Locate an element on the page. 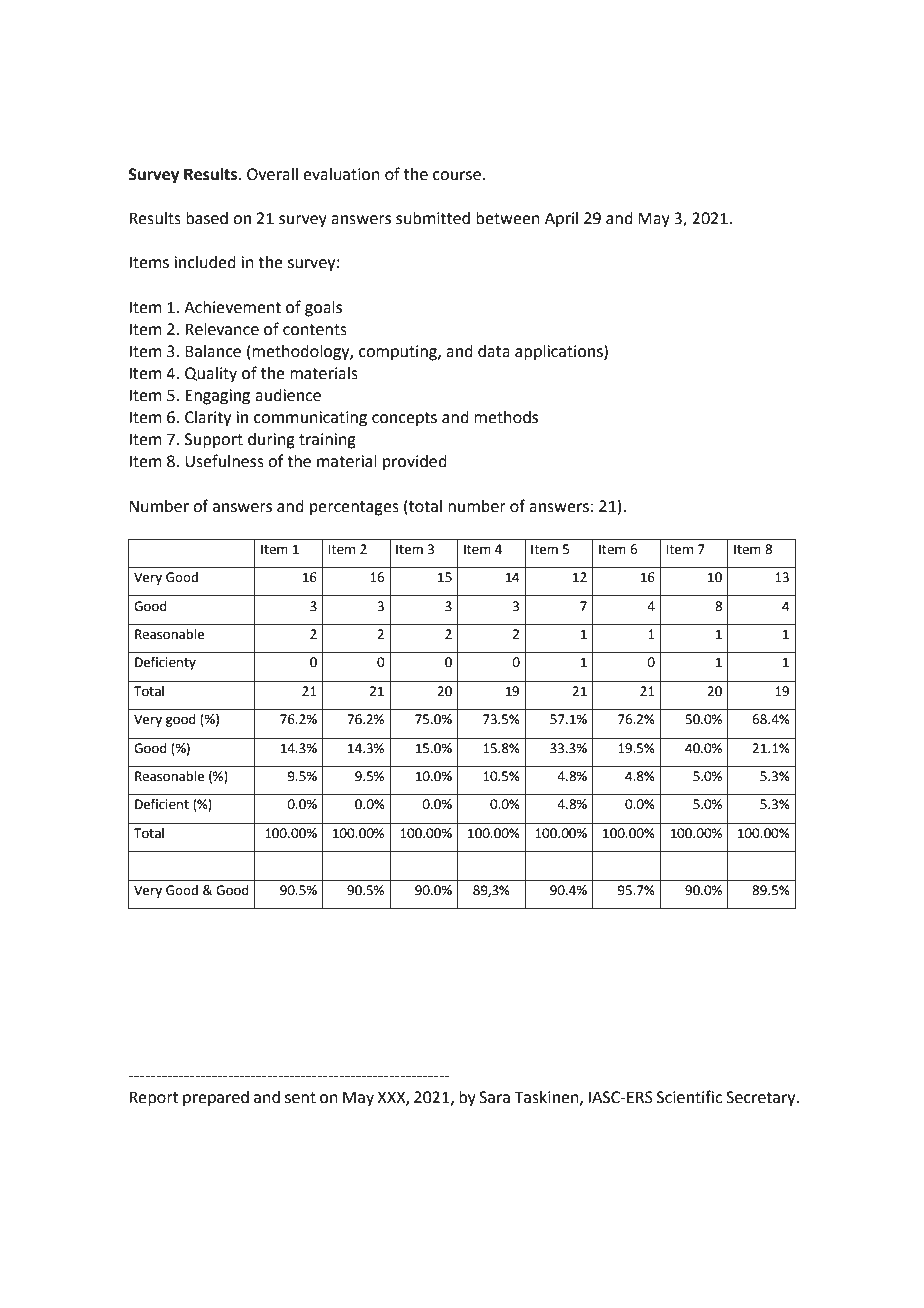 Image resolution: width=924 pixels, height=1308 pixels. percentages is located at coordinates (354, 508).
